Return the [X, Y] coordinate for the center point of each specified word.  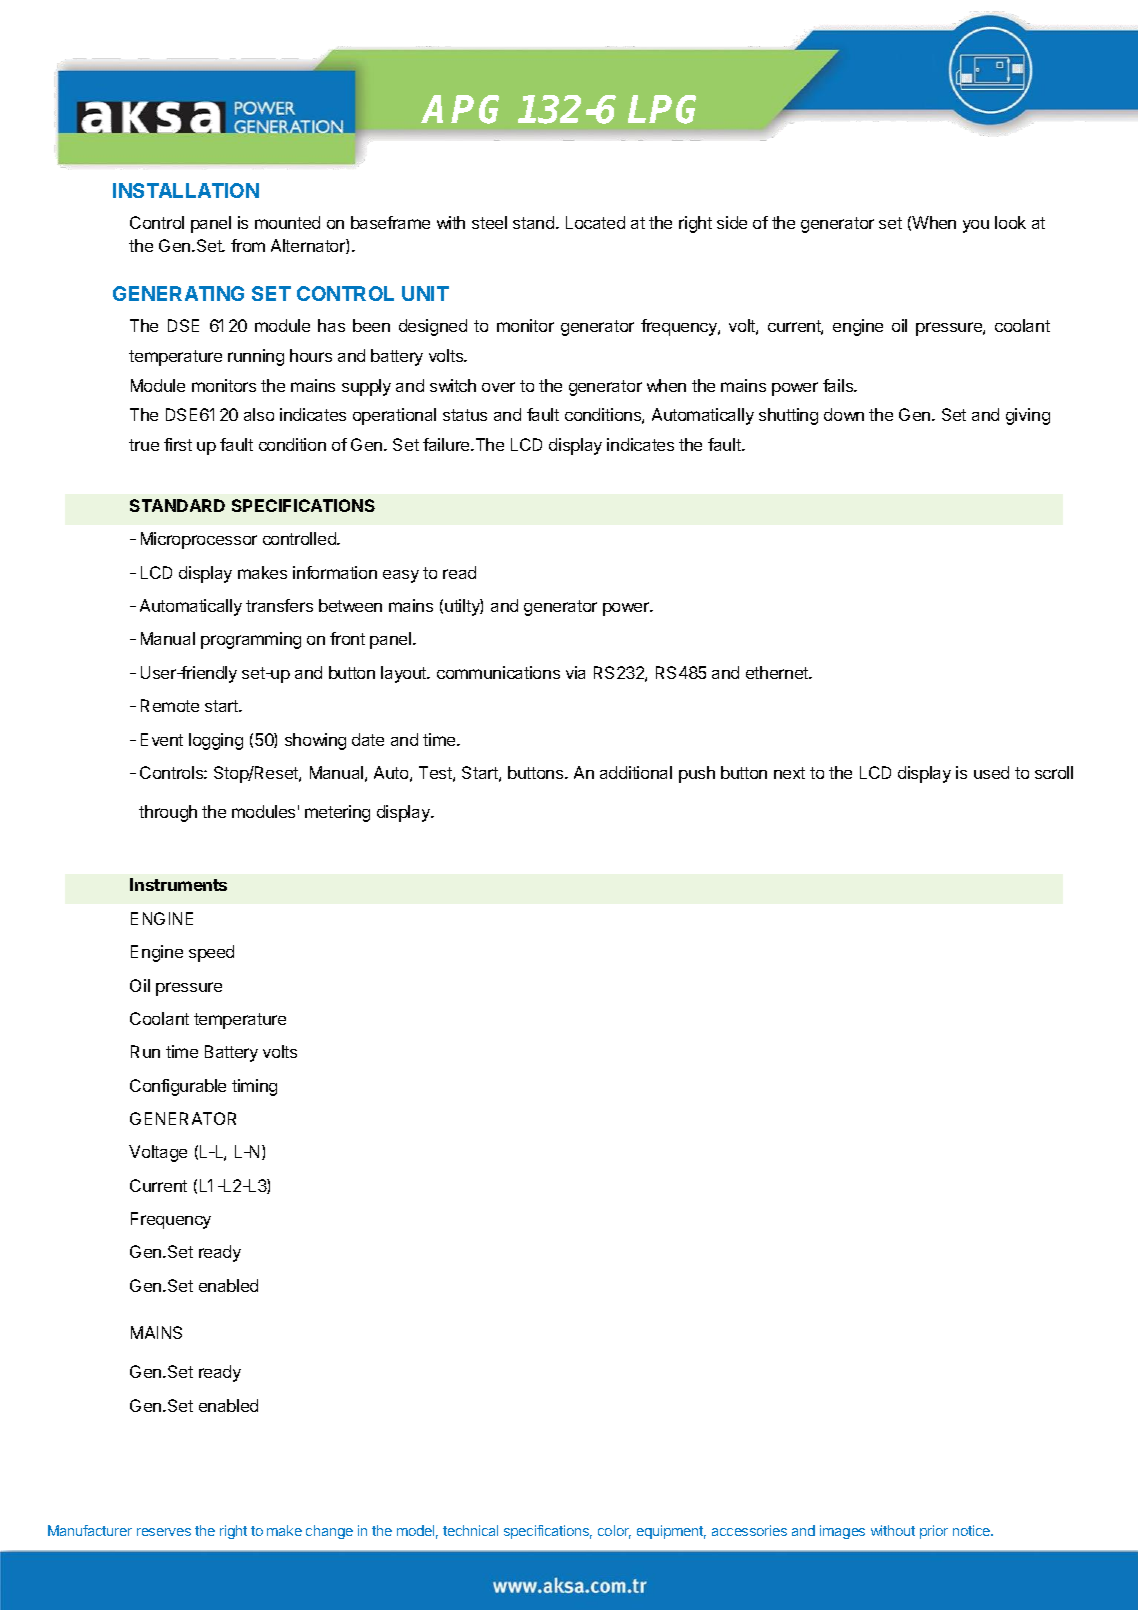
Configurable [178, 1087]
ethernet [778, 672]
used [991, 772]
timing [254, 1087]
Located [595, 222]
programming [251, 640]
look [1010, 222]
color [614, 1532]
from [248, 245]
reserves [164, 1532]
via [575, 672]
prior [934, 1532]
